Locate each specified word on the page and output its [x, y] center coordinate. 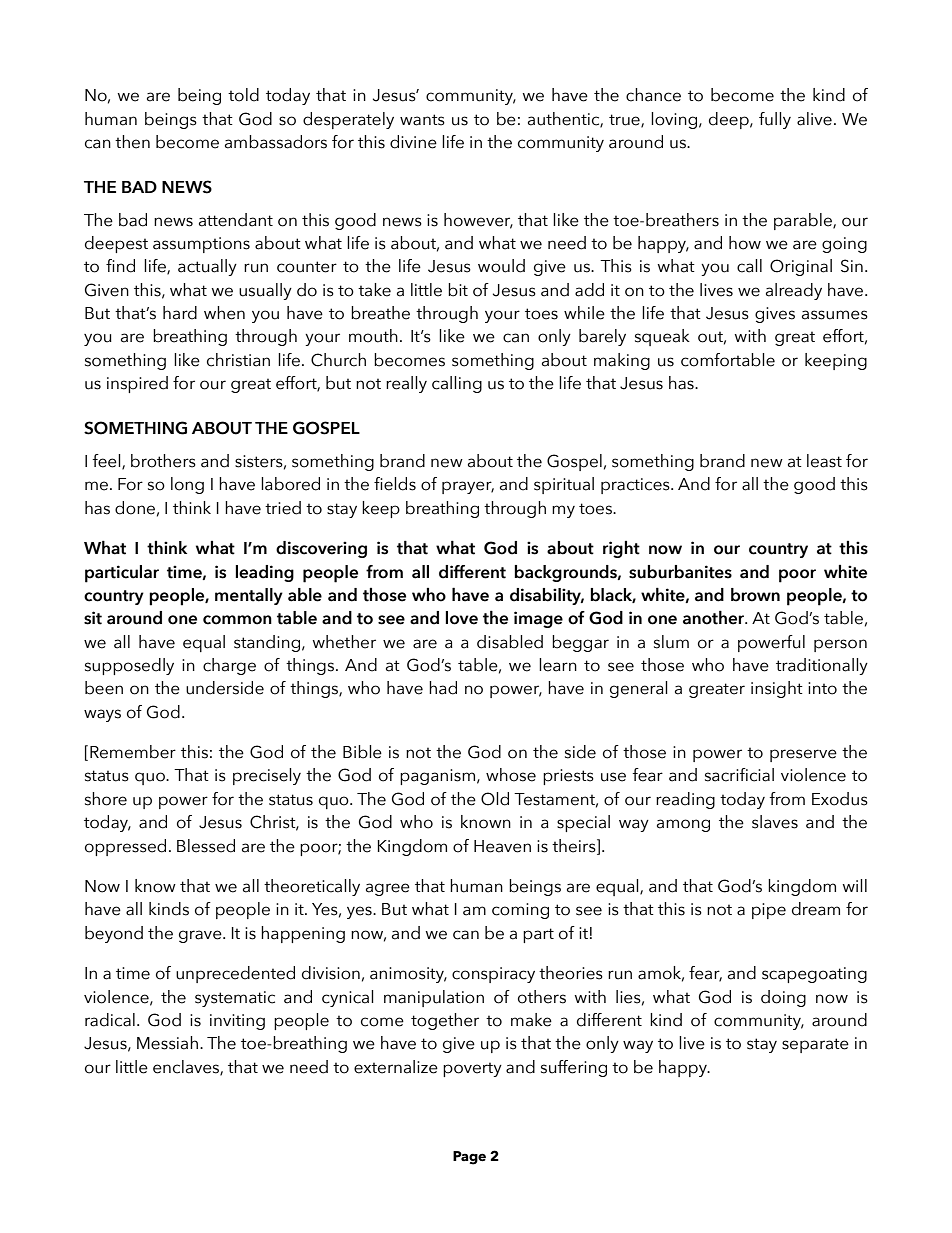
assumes [835, 315]
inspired [137, 384]
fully [775, 120]
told [243, 95]
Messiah [167, 1043]
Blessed [206, 846]
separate [815, 1045]
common [237, 620]
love [461, 618]
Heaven [502, 846]
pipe [769, 911]
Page [469, 1158]
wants [422, 120]
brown [755, 595]
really [406, 384]
